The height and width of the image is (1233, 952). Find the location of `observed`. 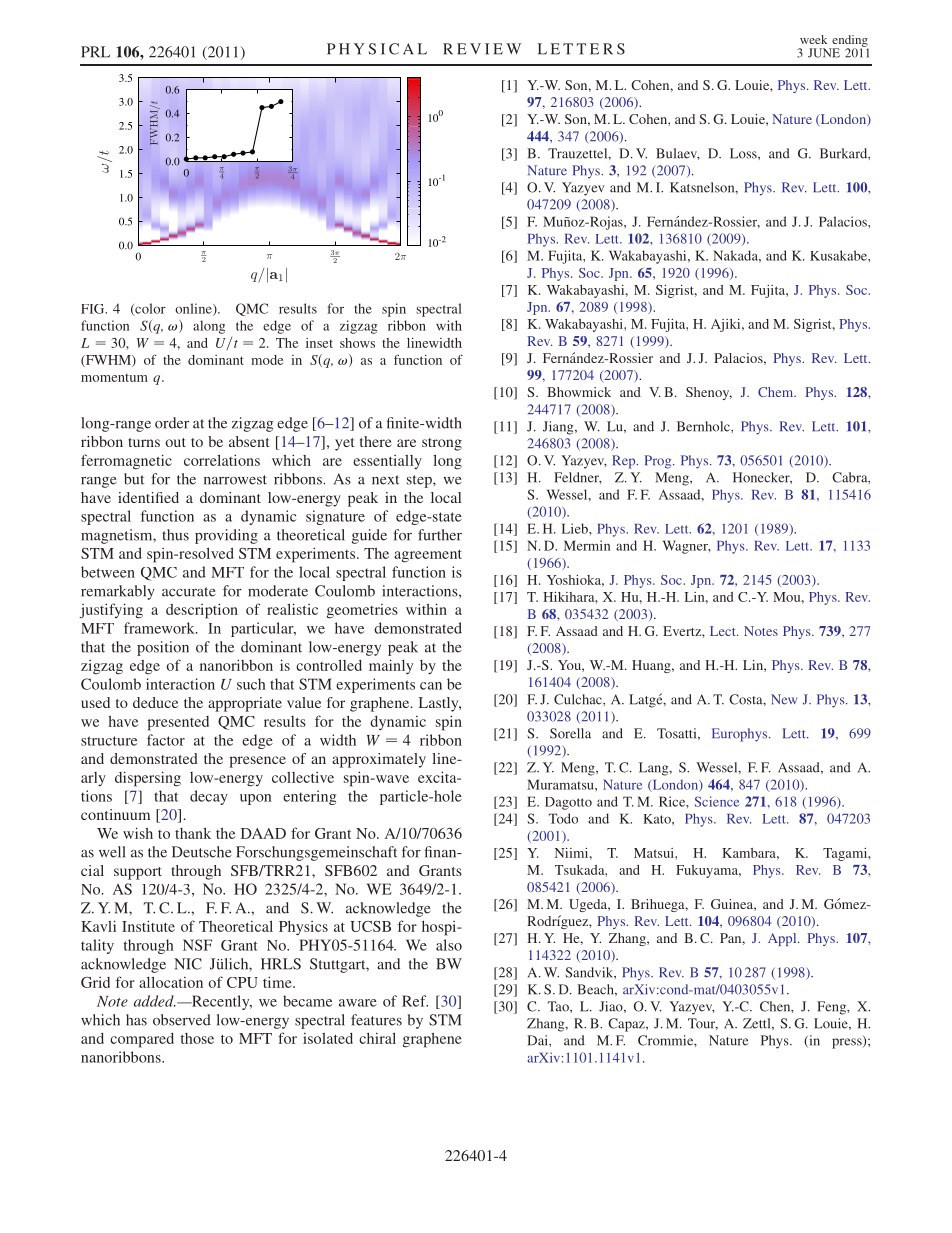

observed is located at coordinates (182, 1020).
